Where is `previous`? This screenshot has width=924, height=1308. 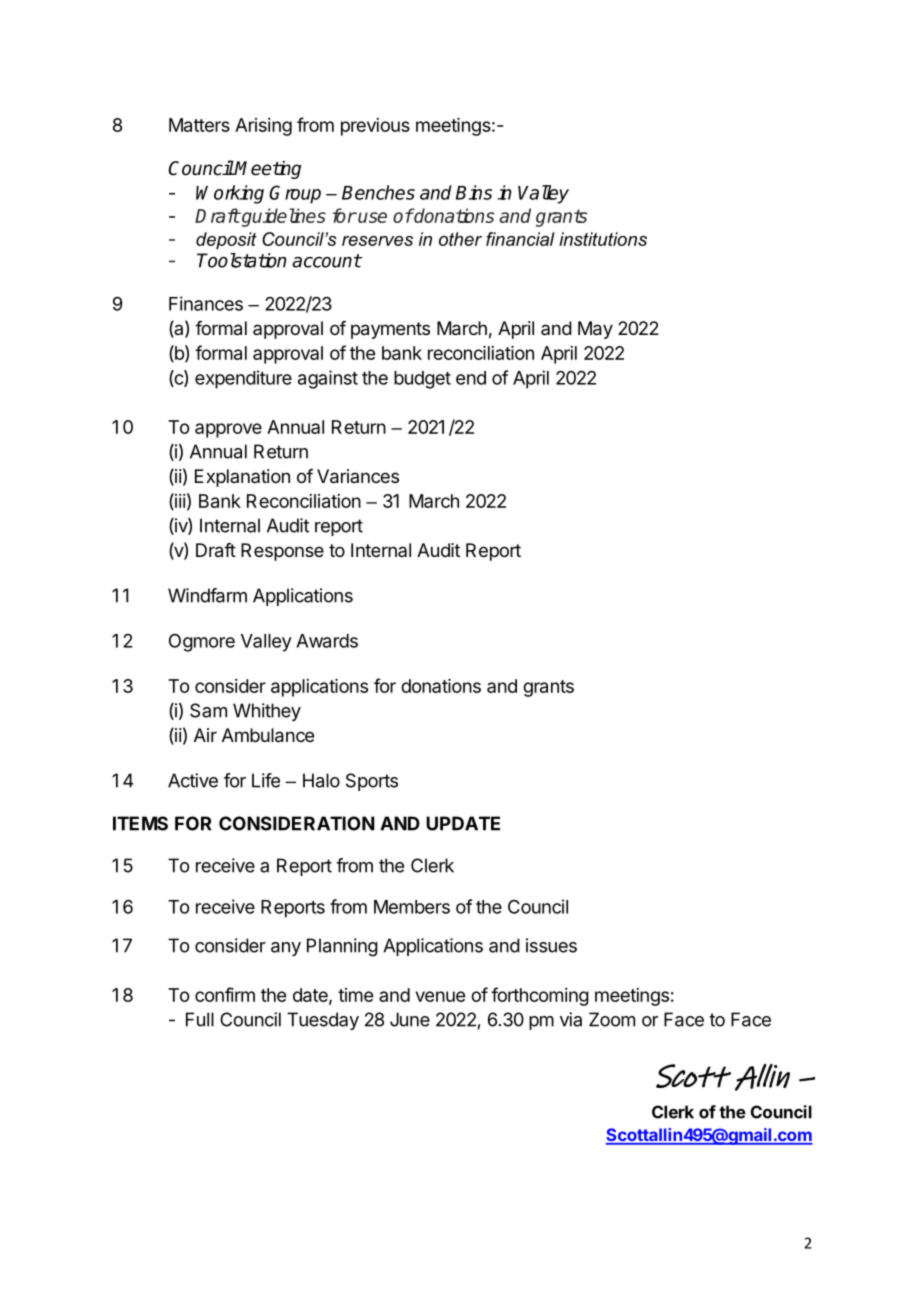
previous is located at coordinates (375, 127).
